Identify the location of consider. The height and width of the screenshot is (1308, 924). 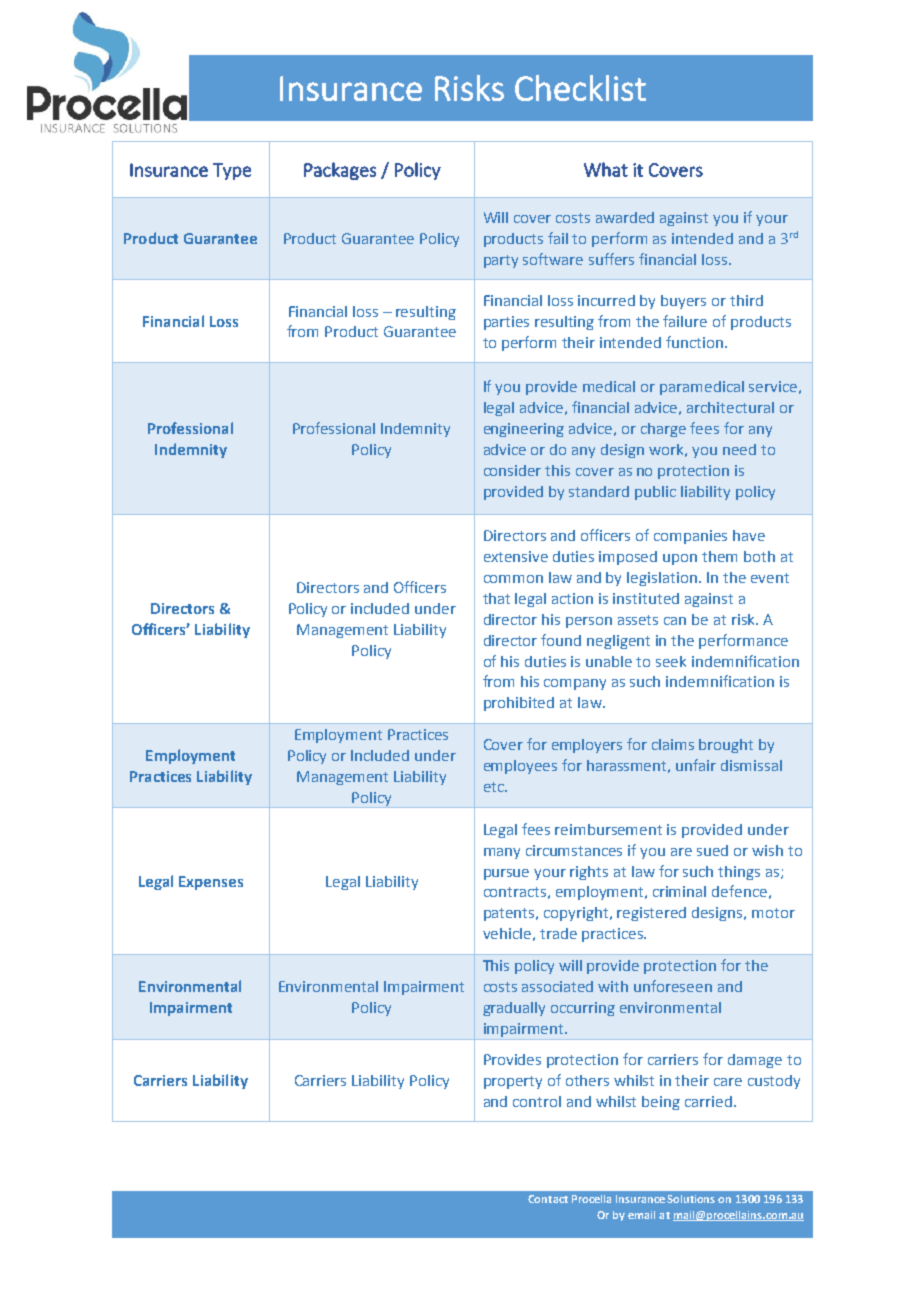
(512, 470).
